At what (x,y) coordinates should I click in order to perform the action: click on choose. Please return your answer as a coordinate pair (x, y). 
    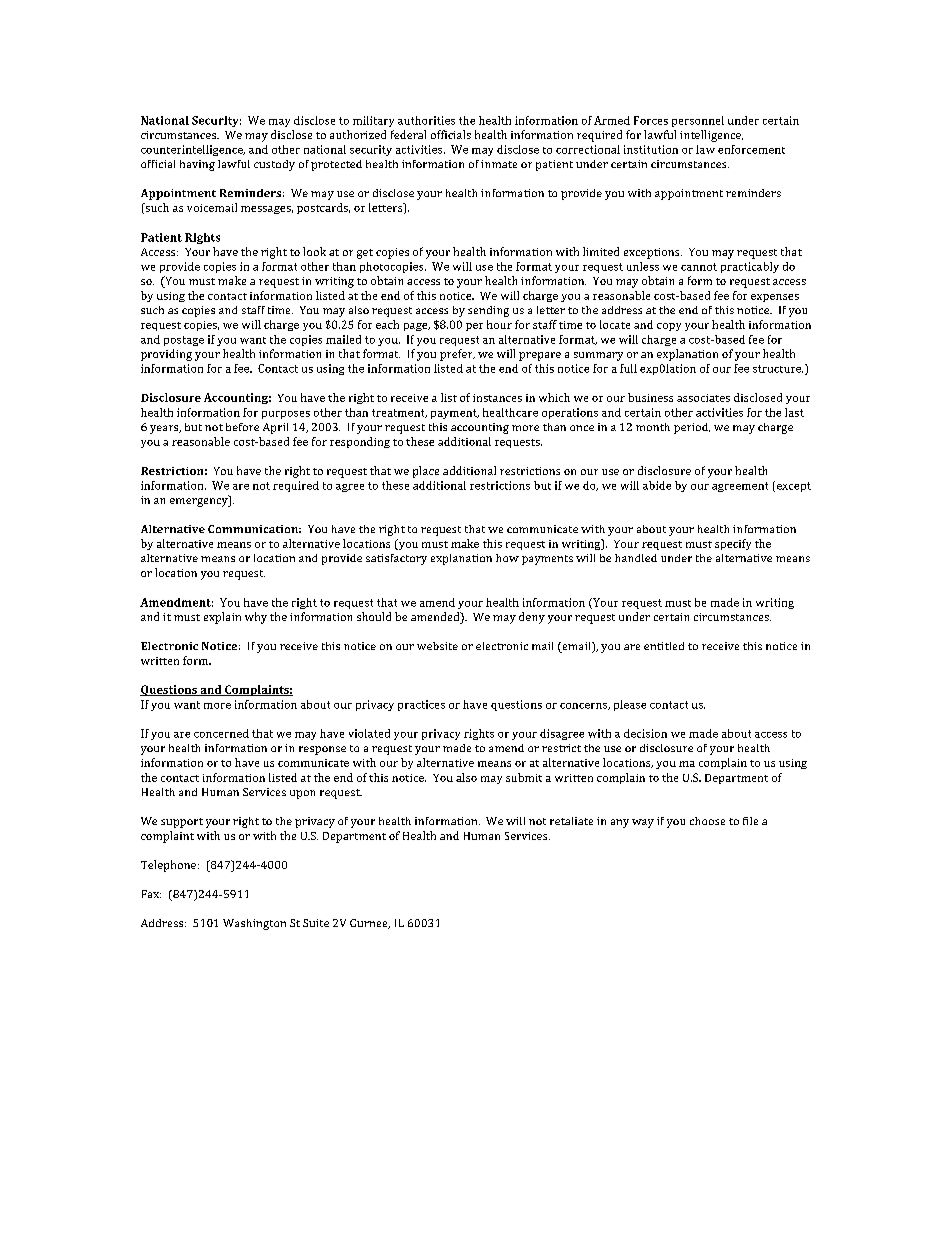
    Looking at the image, I should click on (707, 821).
